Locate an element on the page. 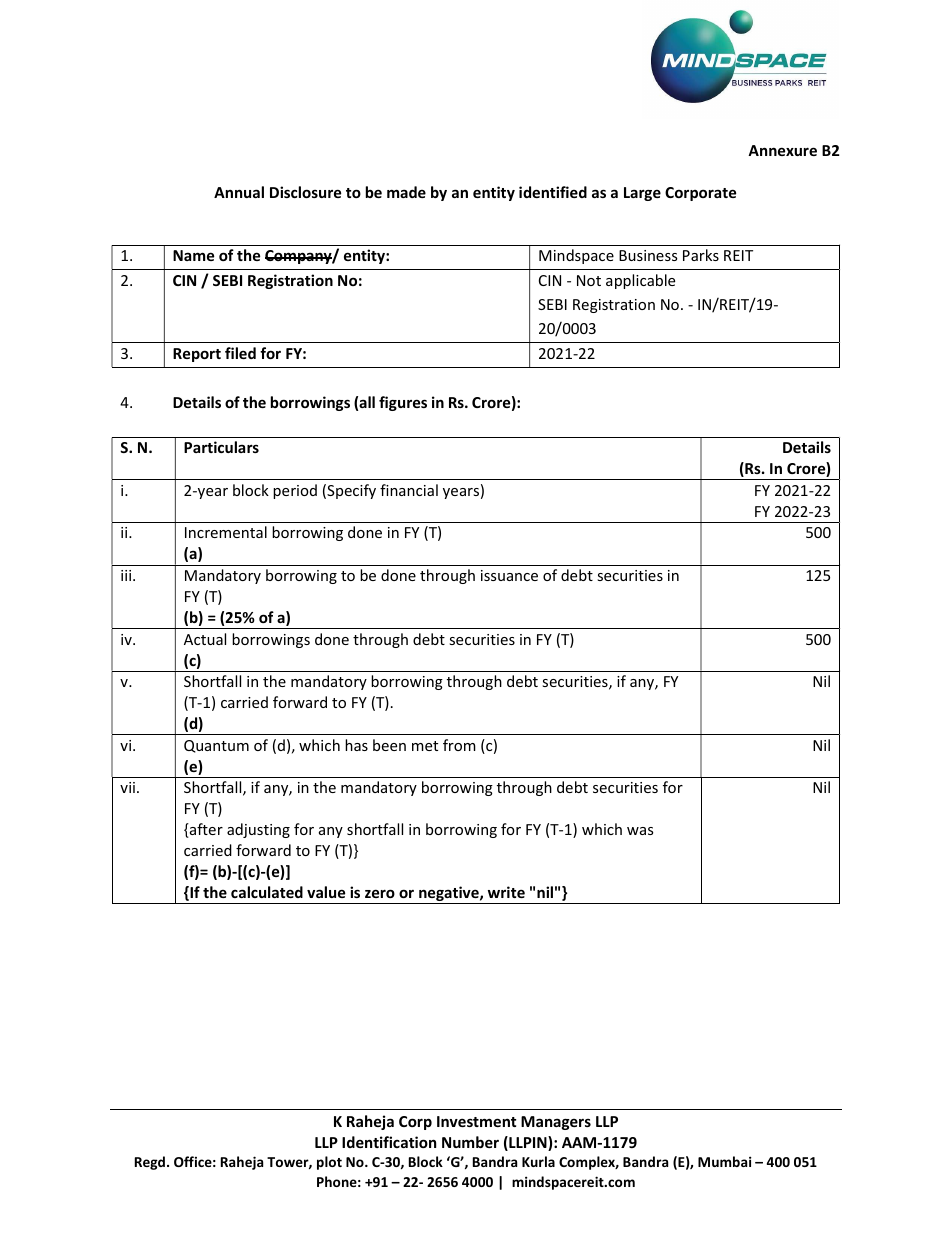  Actual is located at coordinates (205, 639).
